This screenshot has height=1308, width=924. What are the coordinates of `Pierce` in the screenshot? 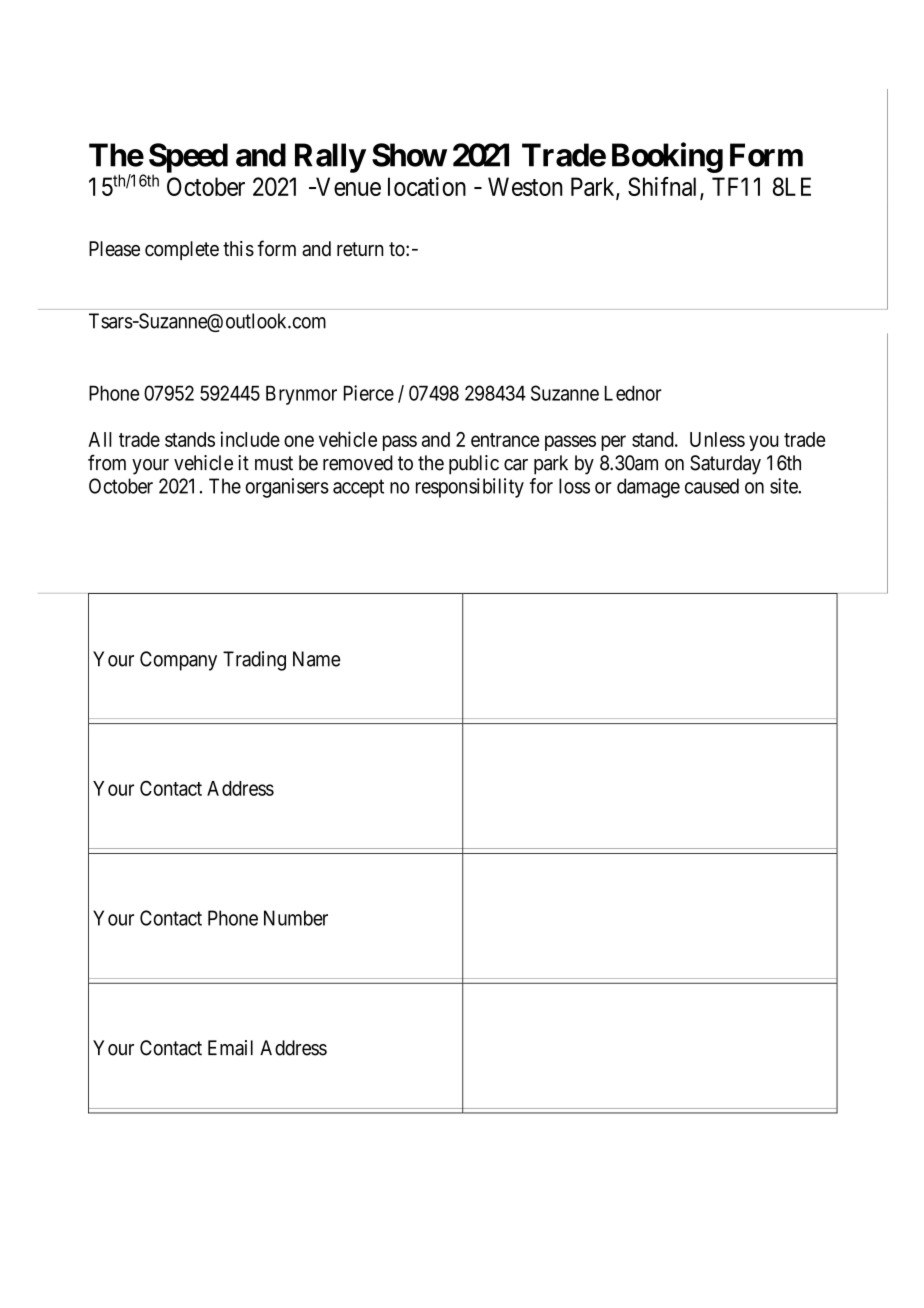 It's located at (369, 393).
